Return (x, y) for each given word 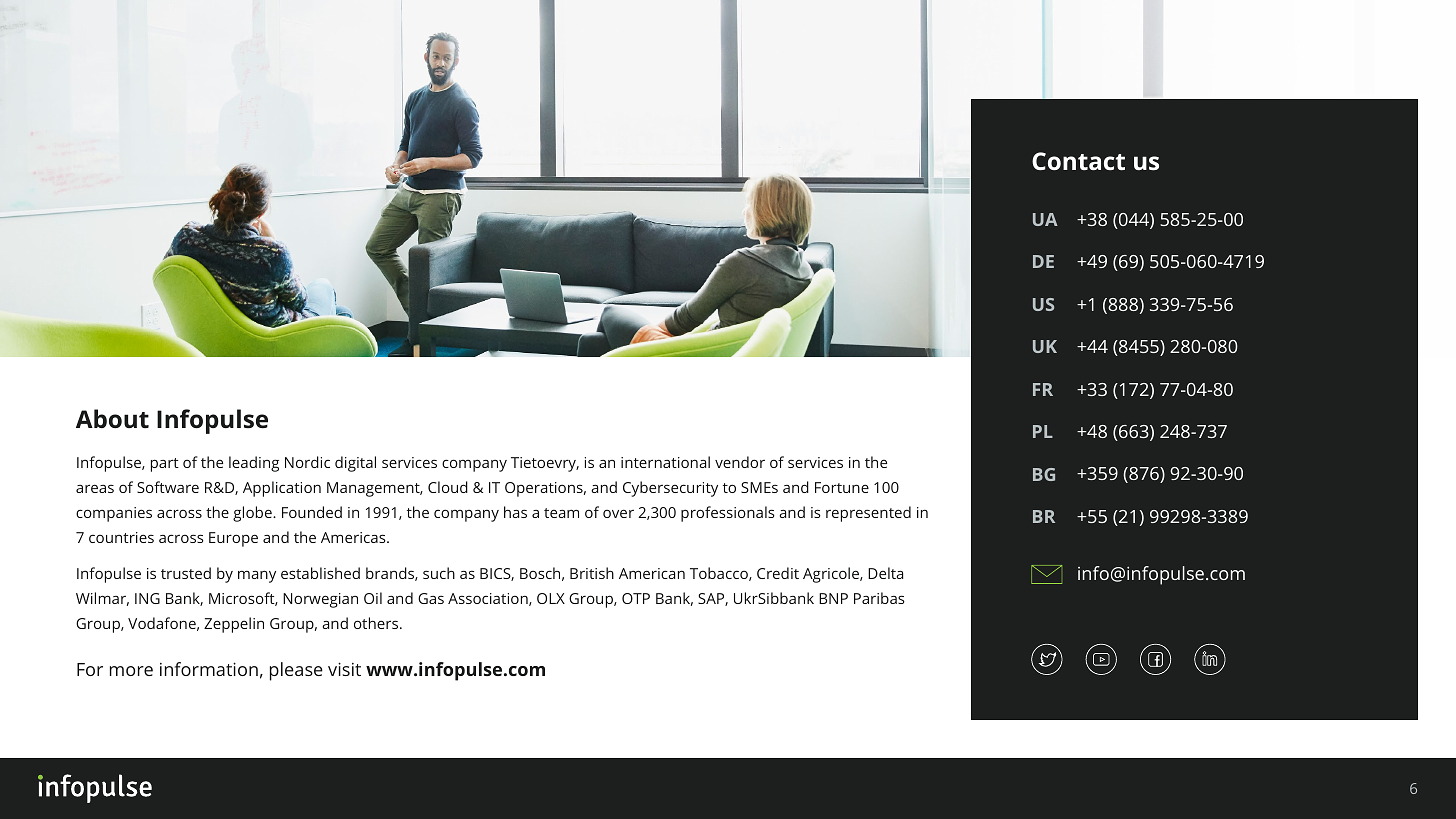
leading (254, 464)
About (112, 418)
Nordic (307, 462)
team (561, 513)
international (665, 462)
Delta (885, 573)
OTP (636, 598)
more (131, 671)
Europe (233, 539)
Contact (1078, 161)
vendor (740, 462)
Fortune (842, 487)
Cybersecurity (670, 489)
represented (868, 514)
